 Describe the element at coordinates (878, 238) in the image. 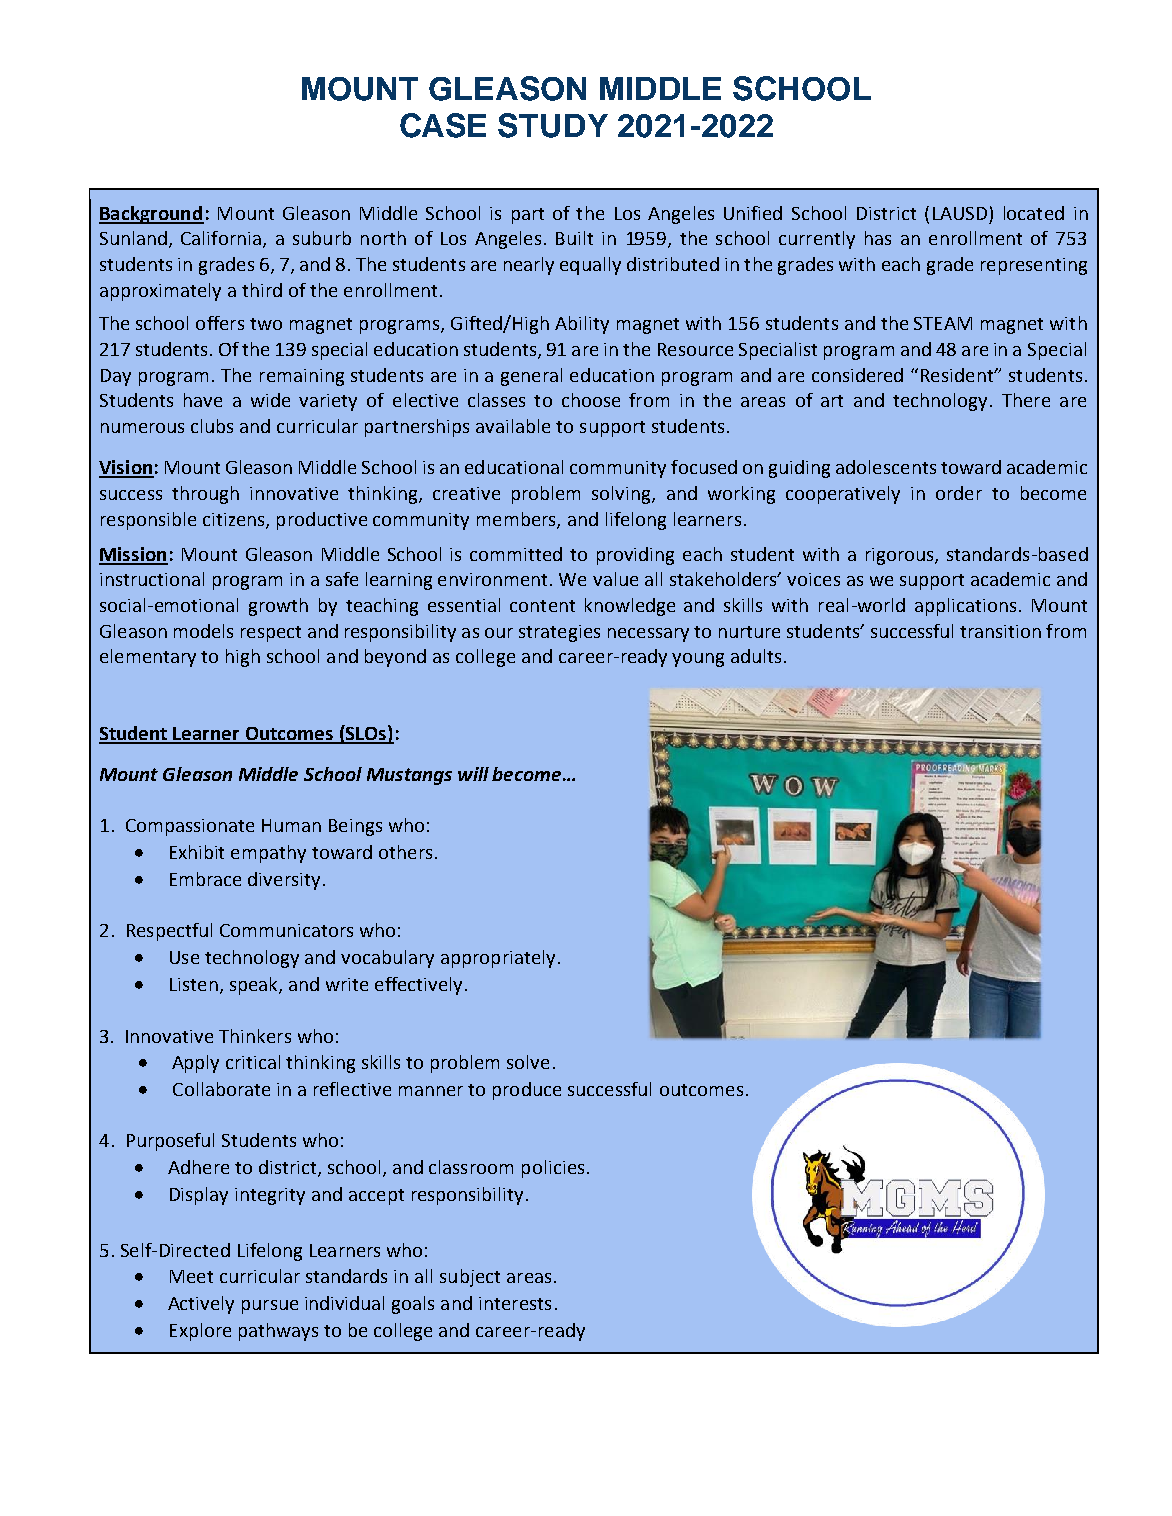

I see `has` at that location.
